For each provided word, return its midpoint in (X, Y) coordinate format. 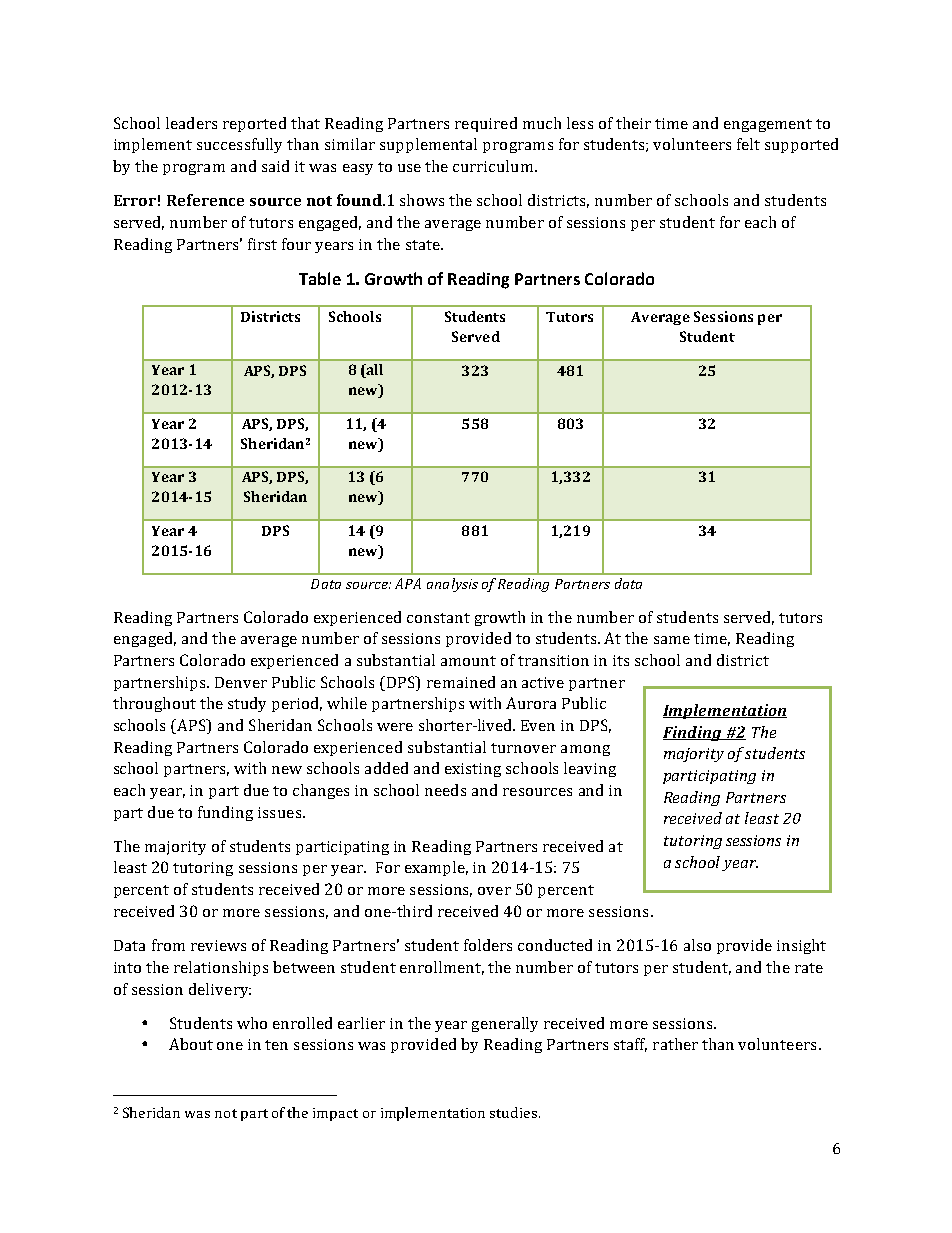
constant (438, 618)
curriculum (494, 166)
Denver (241, 682)
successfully (239, 145)
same (672, 640)
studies (513, 1112)
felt (748, 144)
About (191, 1044)
